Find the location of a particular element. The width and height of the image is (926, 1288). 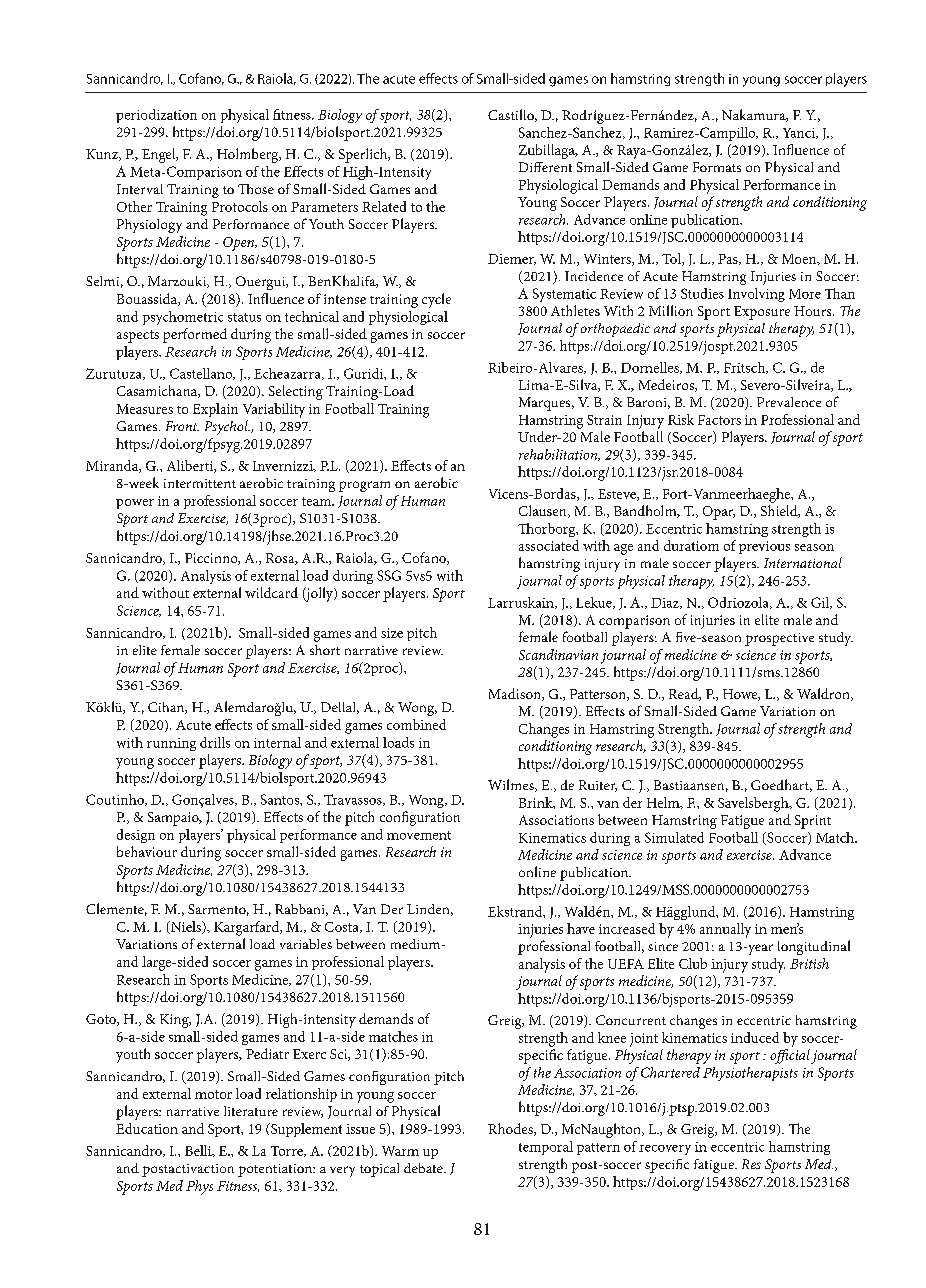

periodization is located at coordinates (156, 116).
